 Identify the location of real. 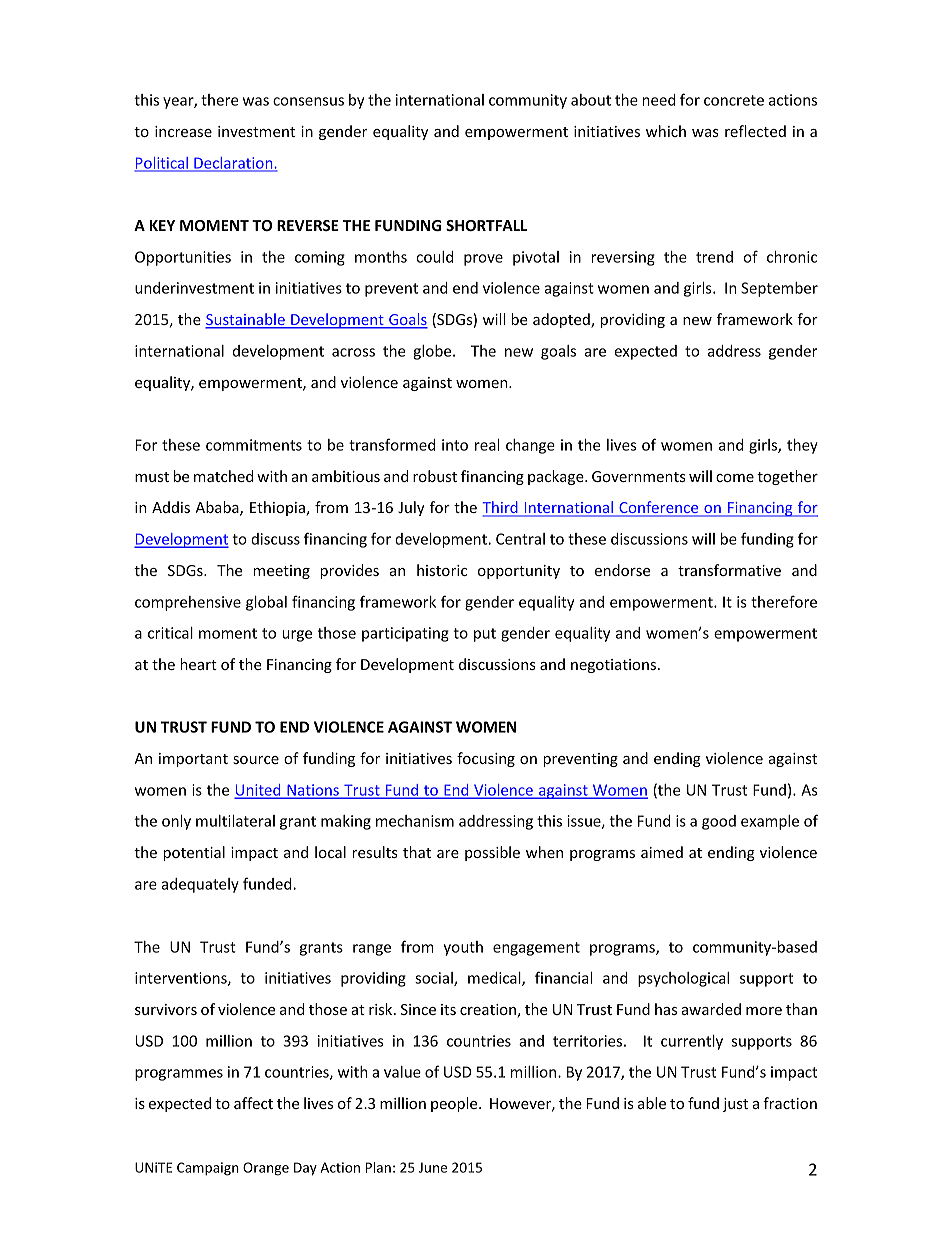
(487, 445).
